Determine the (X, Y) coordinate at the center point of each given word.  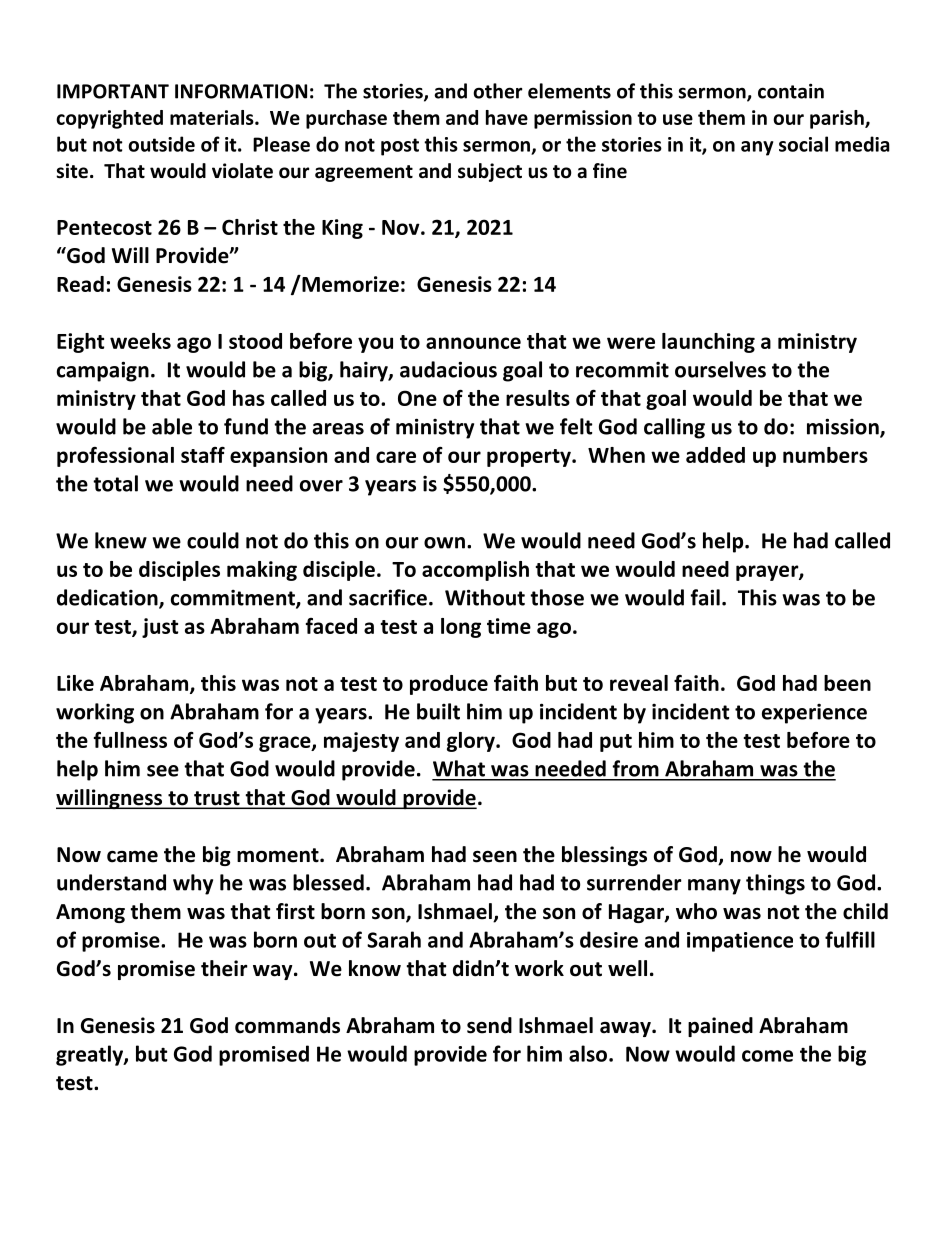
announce (473, 343)
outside (161, 144)
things (775, 884)
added (715, 455)
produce (449, 685)
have (507, 117)
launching (708, 343)
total (115, 483)
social (803, 144)
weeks (140, 341)
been (847, 683)
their (224, 968)
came (132, 857)
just (160, 628)
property (530, 458)
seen (495, 856)
